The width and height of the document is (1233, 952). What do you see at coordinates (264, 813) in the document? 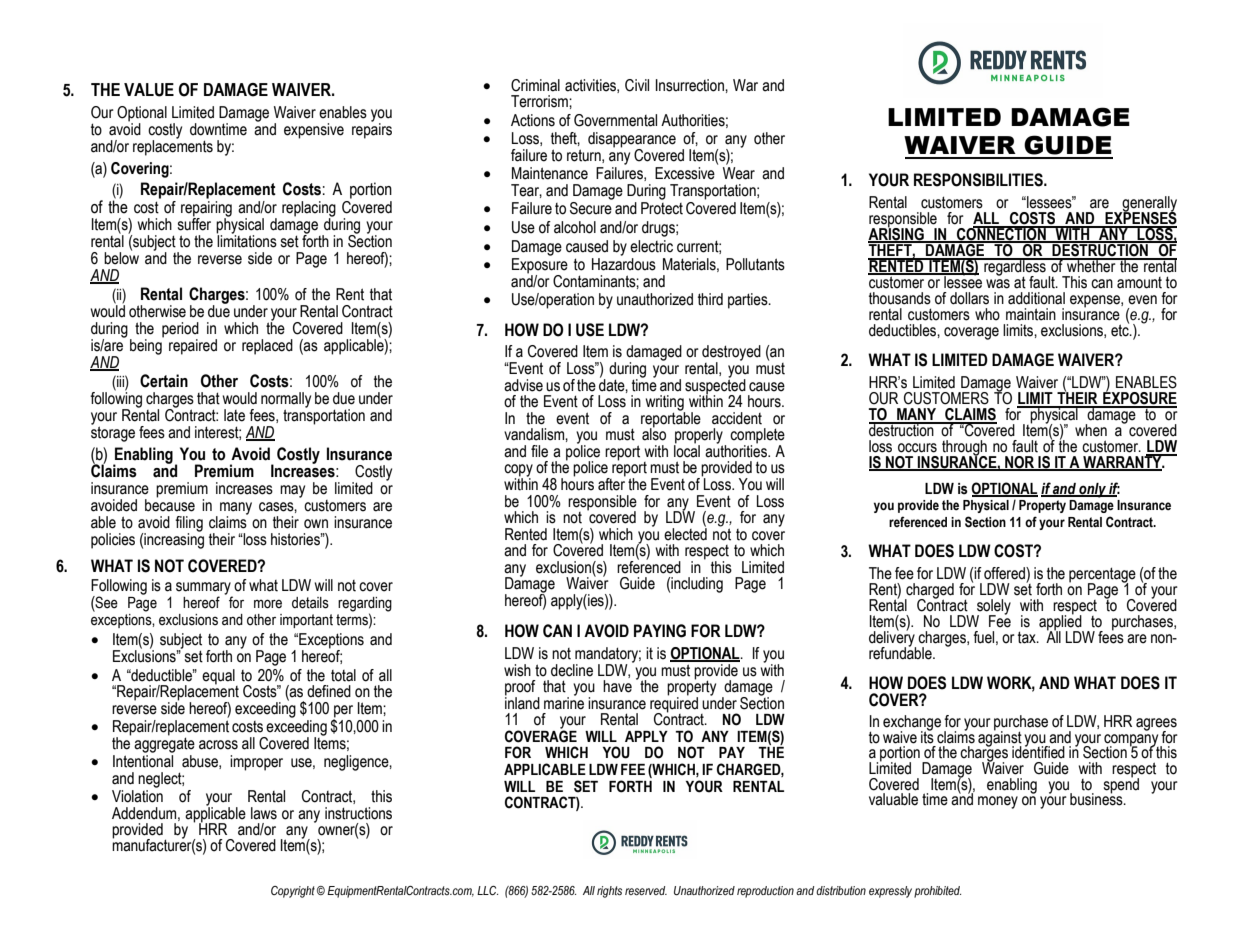
I see `laws` at bounding box center [264, 813].
